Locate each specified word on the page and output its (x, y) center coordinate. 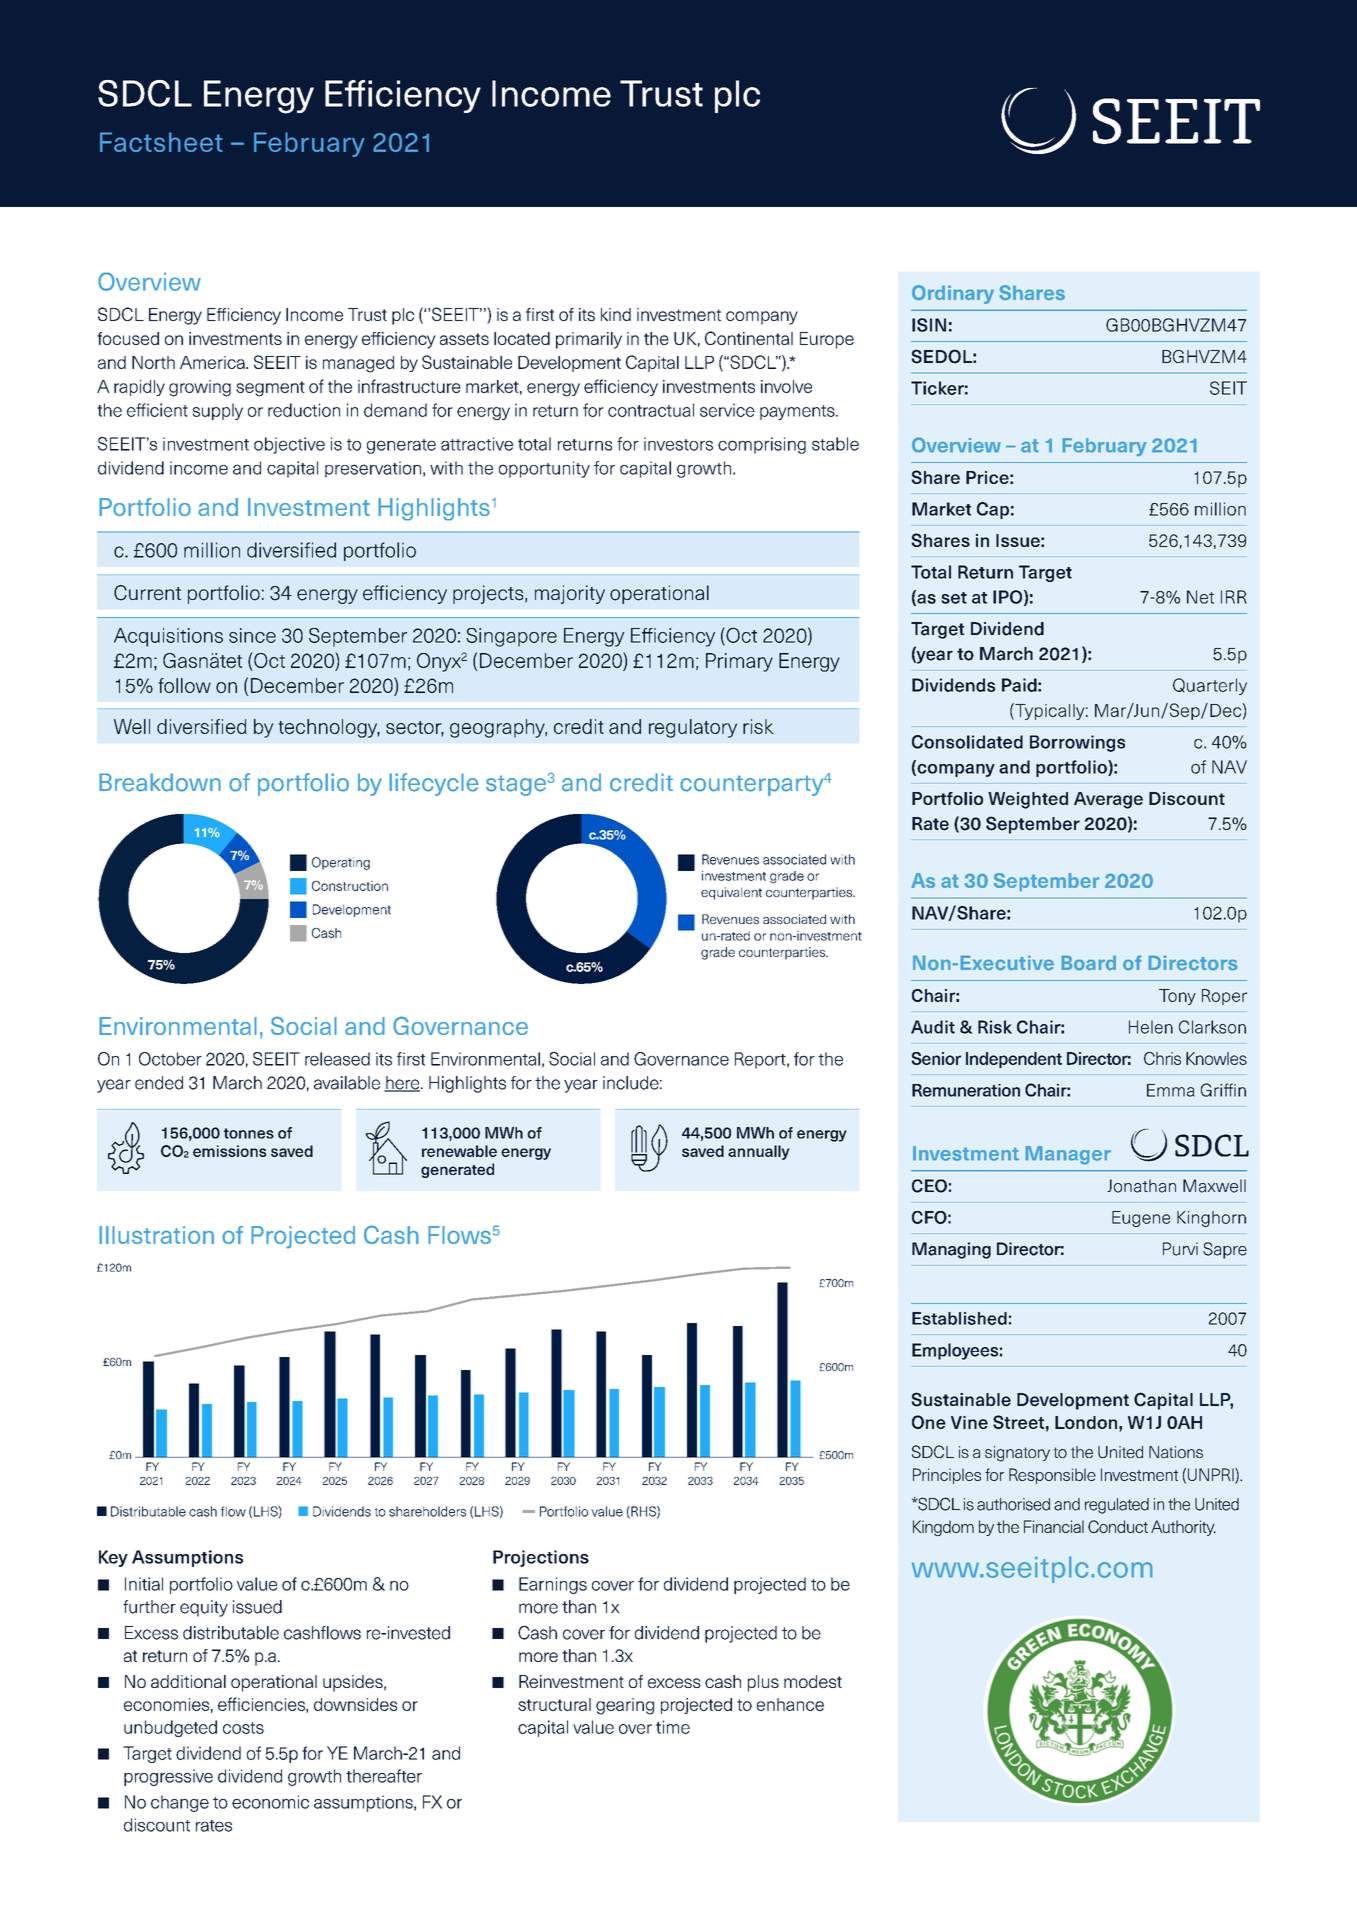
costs (243, 1728)
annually (759, 1152)
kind (616, 314)
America (213, 362)
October (170, 1059)
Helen (1151, 1027)
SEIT (1228, 388)
